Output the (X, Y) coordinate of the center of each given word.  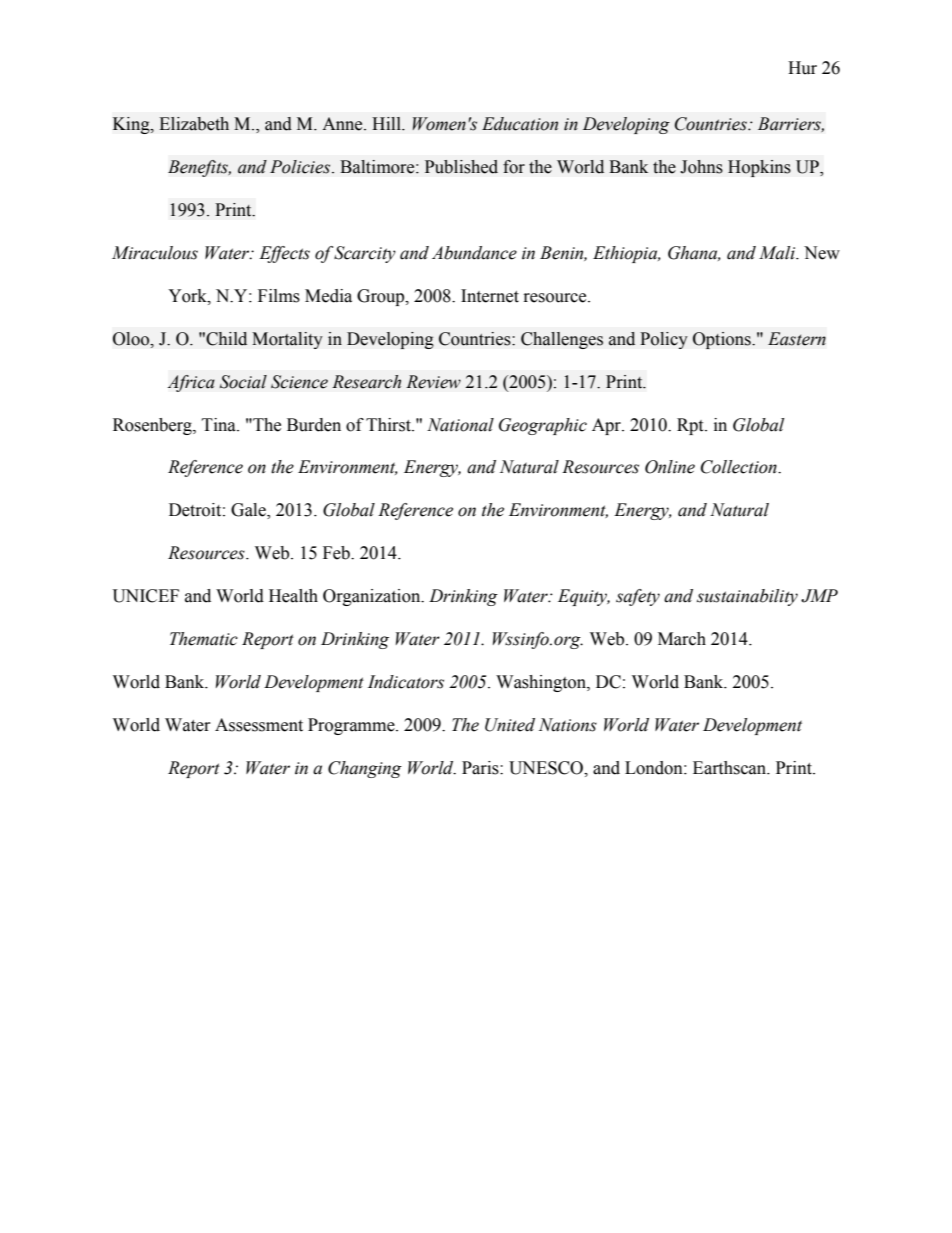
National (460, 425)
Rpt (691, 426)
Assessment (259, 725)
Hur (802, 68)
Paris (481, 768)
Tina (220, 425)
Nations (568, 725)
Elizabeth (194, 124)
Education (520, 124)
